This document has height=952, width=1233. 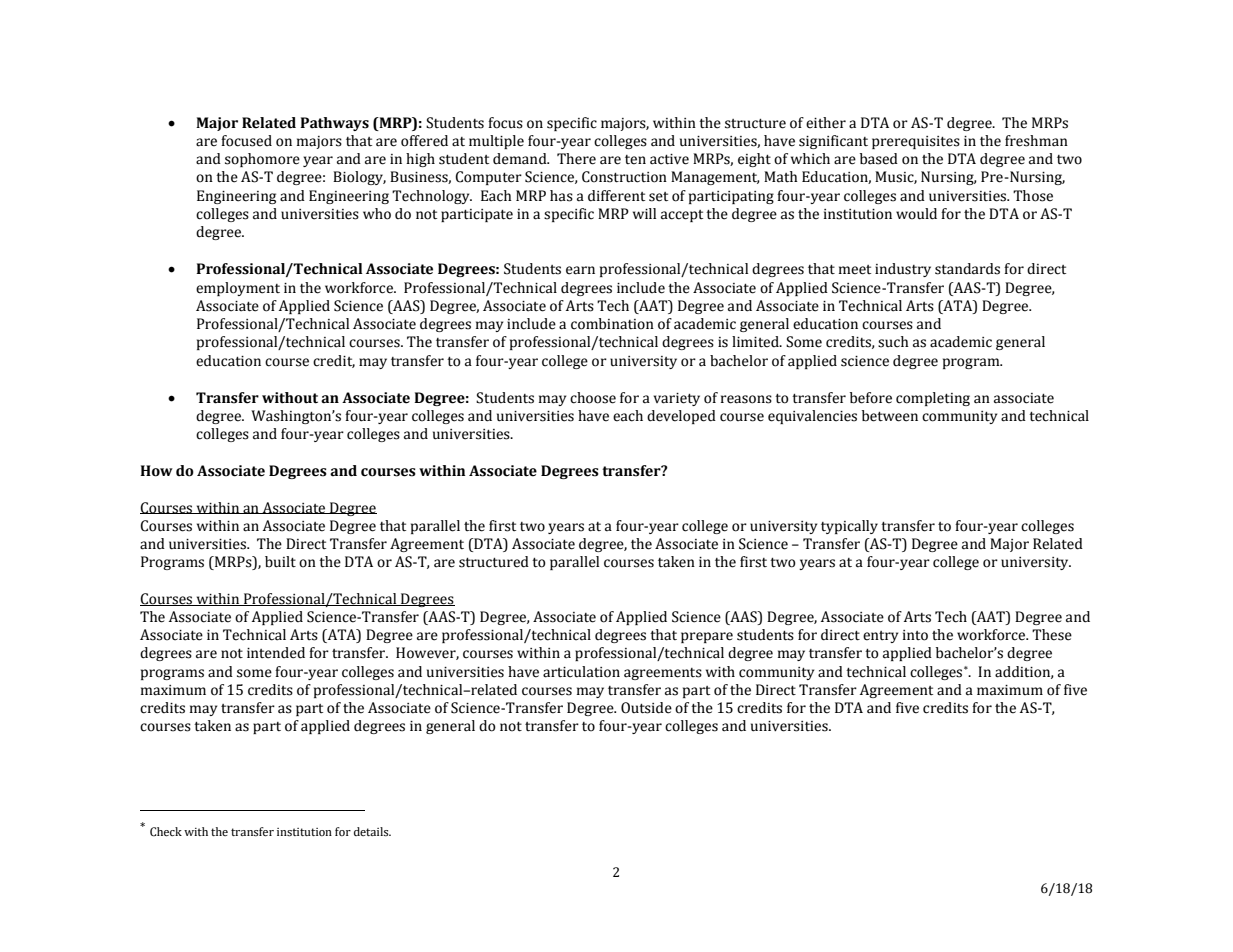 I want to click on standards, so click(x=967, y=269).
